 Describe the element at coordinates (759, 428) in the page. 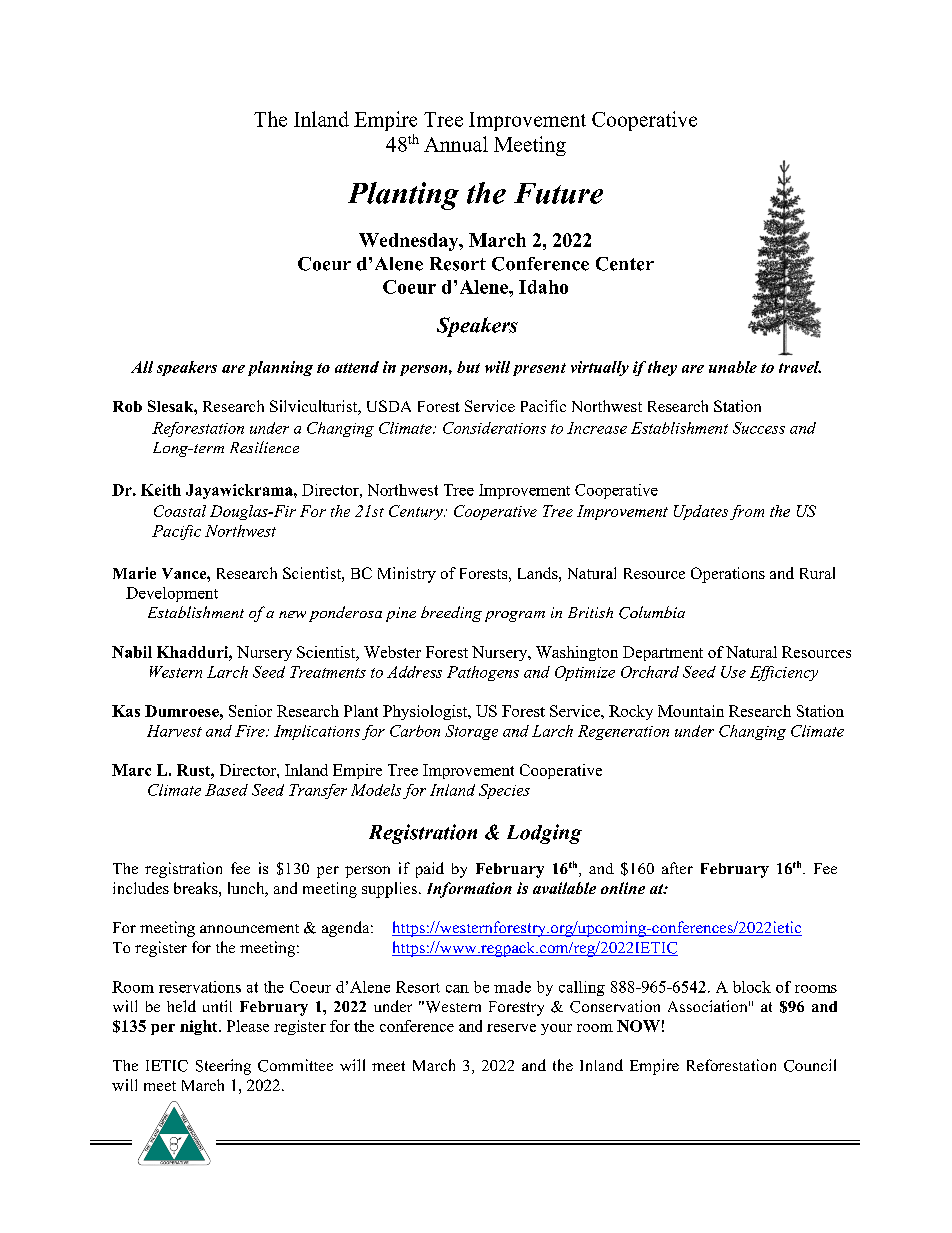

I see `Success` at that location.
